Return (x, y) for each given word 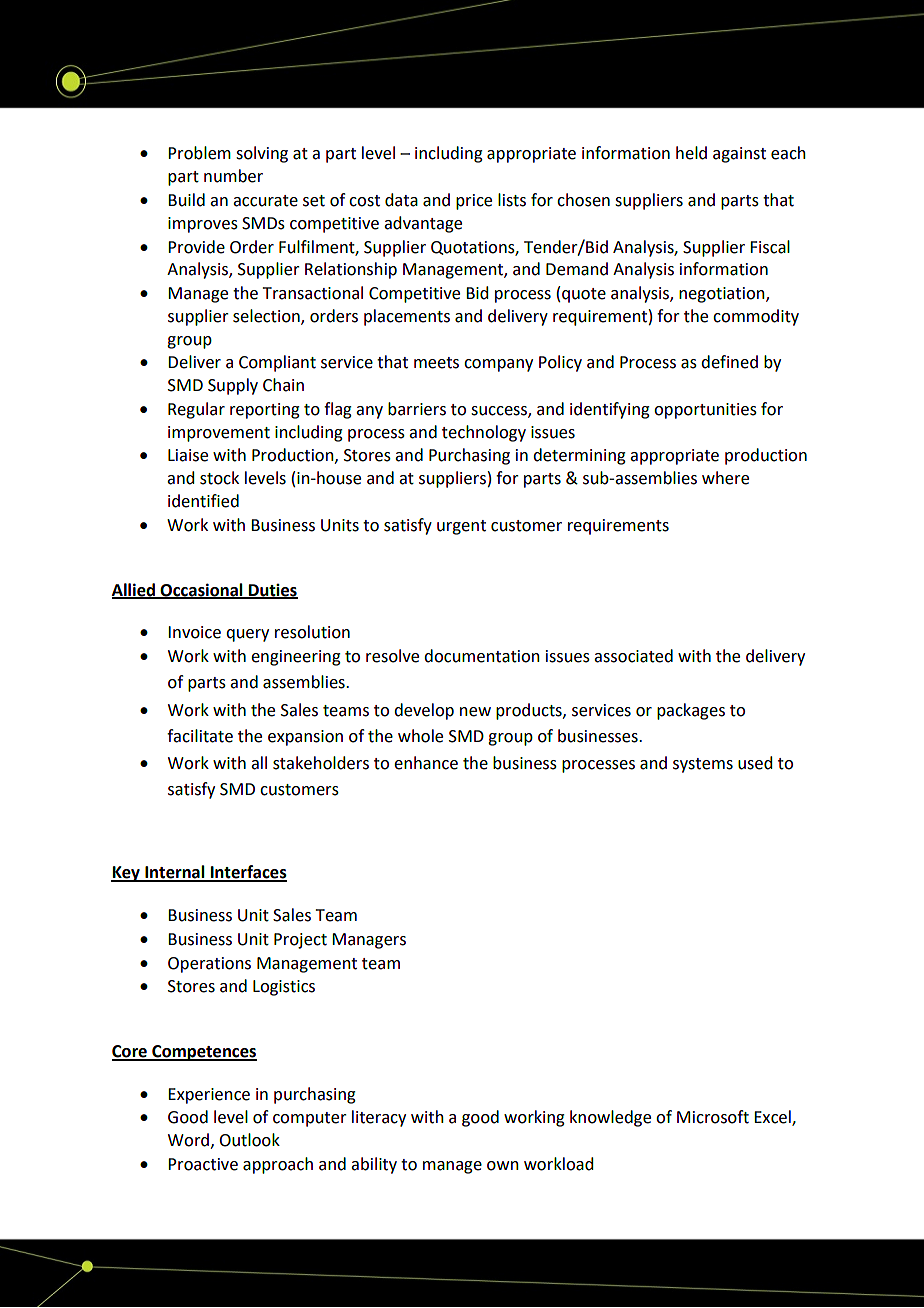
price (474, 202)
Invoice (194, 632)
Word (188, 1140)
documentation (482, 656)
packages (691, 711)
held (691, 153)
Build (186, 200)
